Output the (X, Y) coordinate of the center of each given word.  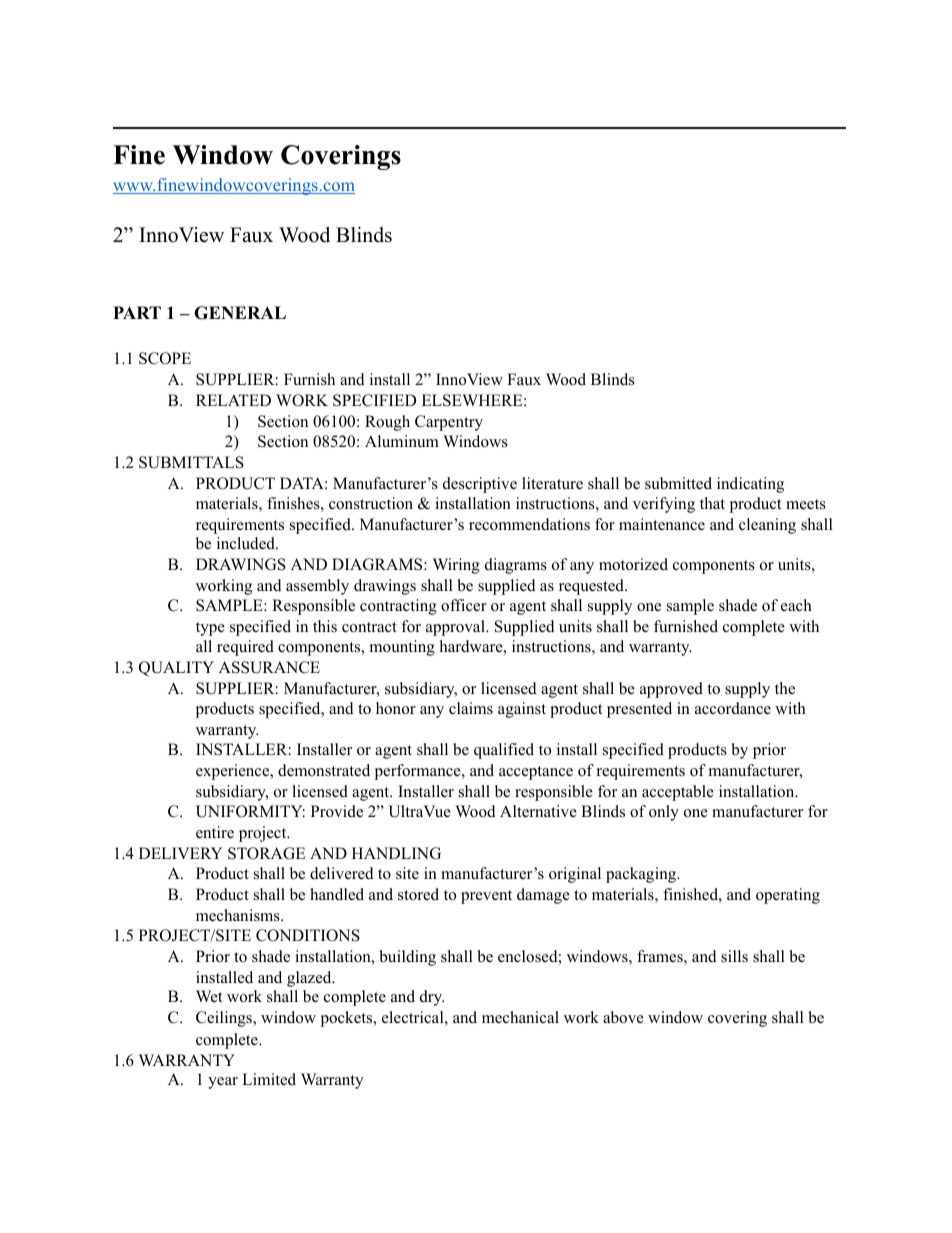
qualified (504, 751)
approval (456, 628)
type (210, 629)
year (223, 1083)
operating (788, 896)
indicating (750, 485)
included (247, 543)
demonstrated (324, 770)
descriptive (480, 485)
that (712, 503)
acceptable (678, 793)
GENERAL (240, 313)
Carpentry (449, 423)
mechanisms (239, 915)
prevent (486, 897)
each (796, 605)
